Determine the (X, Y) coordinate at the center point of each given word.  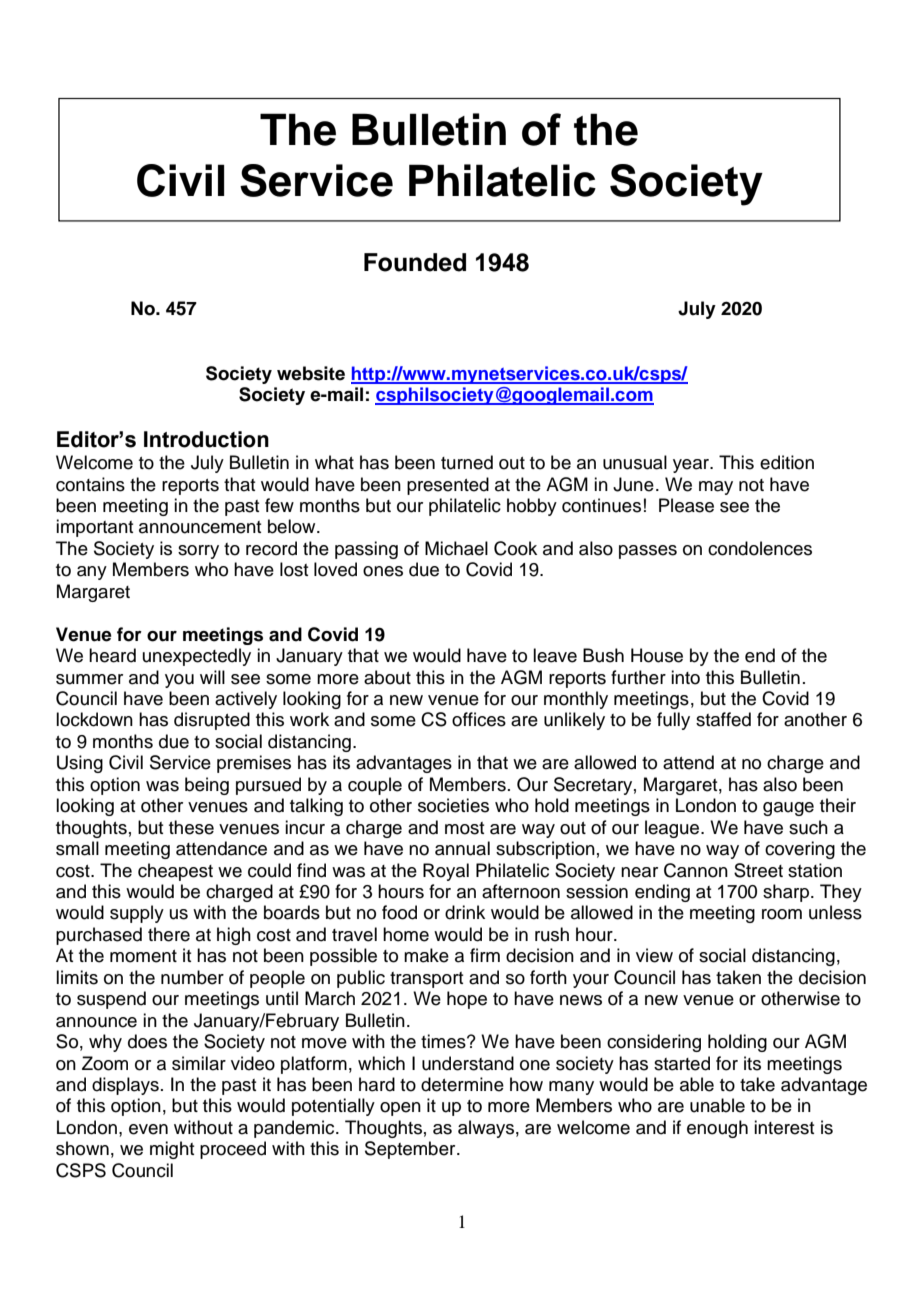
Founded (415, 262)
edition (787, 462)
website (311, 373)
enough (717, 1129)
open (400, 1109)
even (148, 1129)
